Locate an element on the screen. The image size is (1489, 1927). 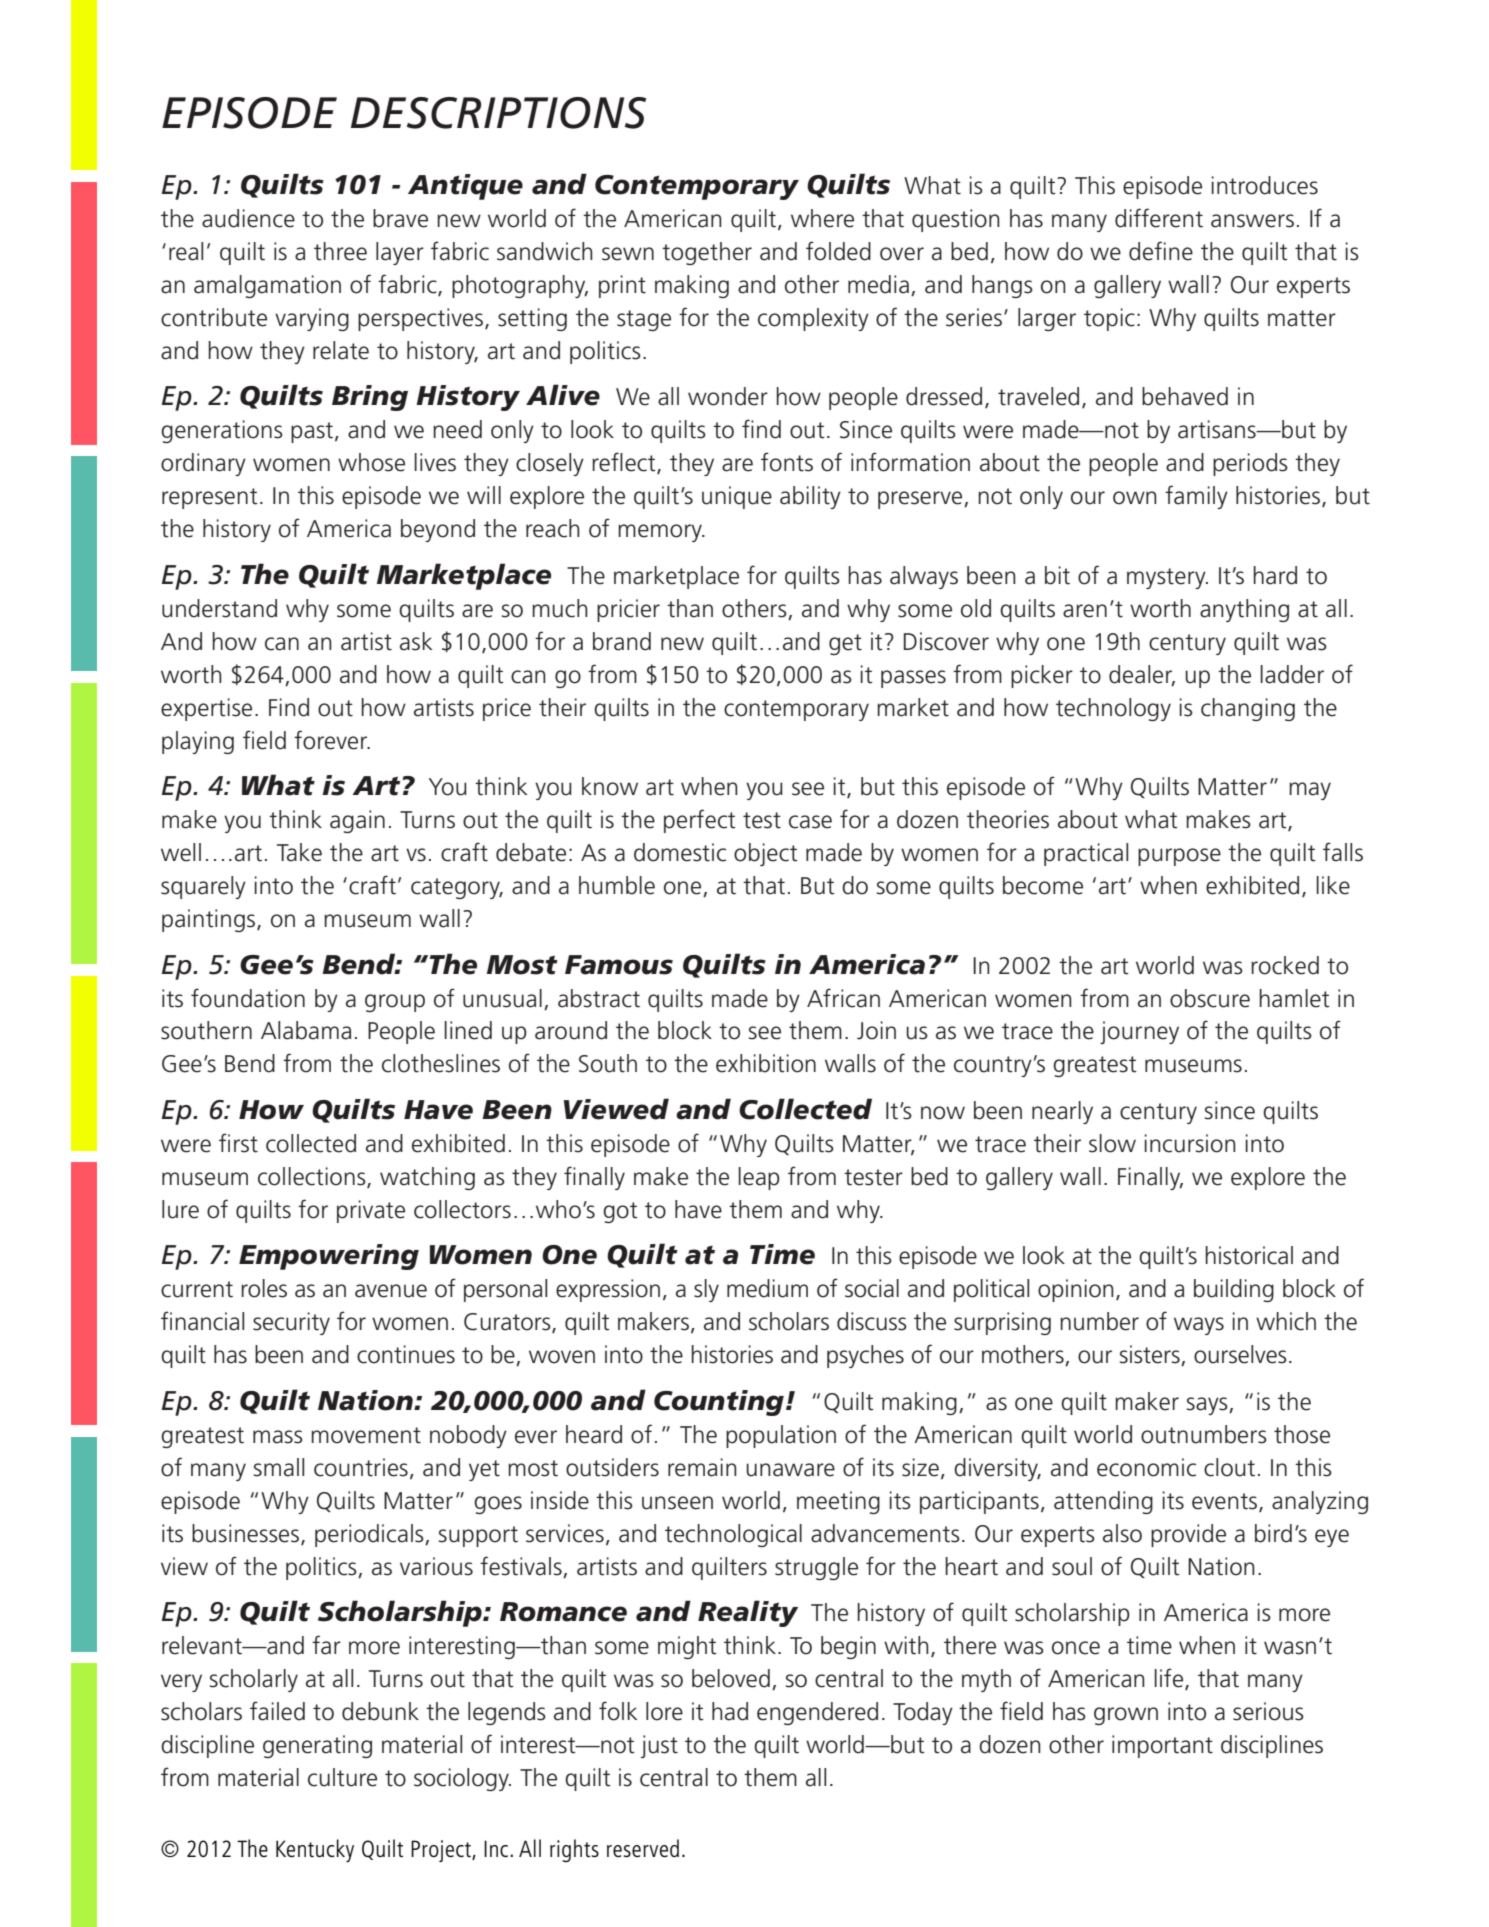
audience is located at coordinates (248, 218).
